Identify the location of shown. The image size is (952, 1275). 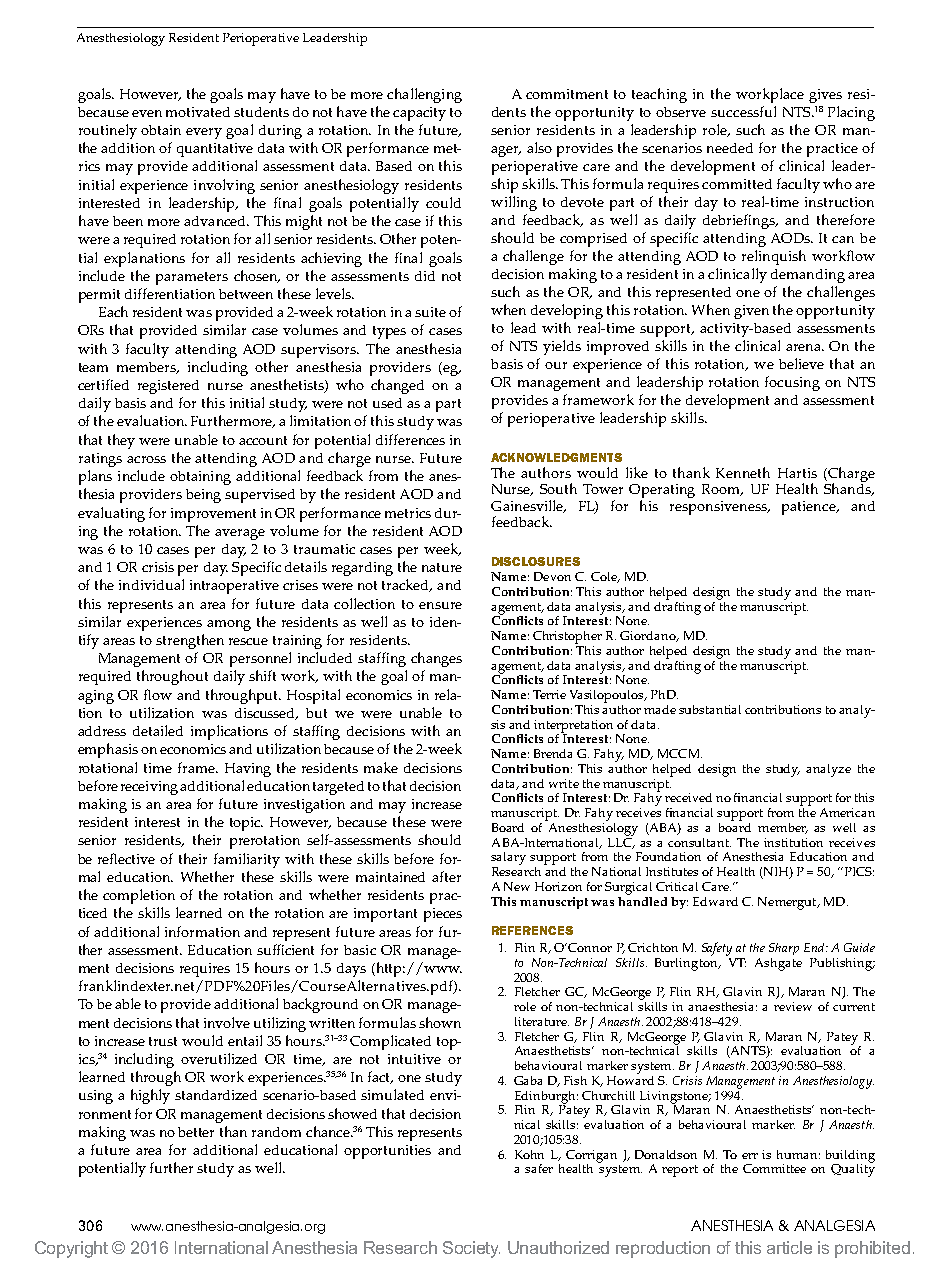
(440, 1022).
